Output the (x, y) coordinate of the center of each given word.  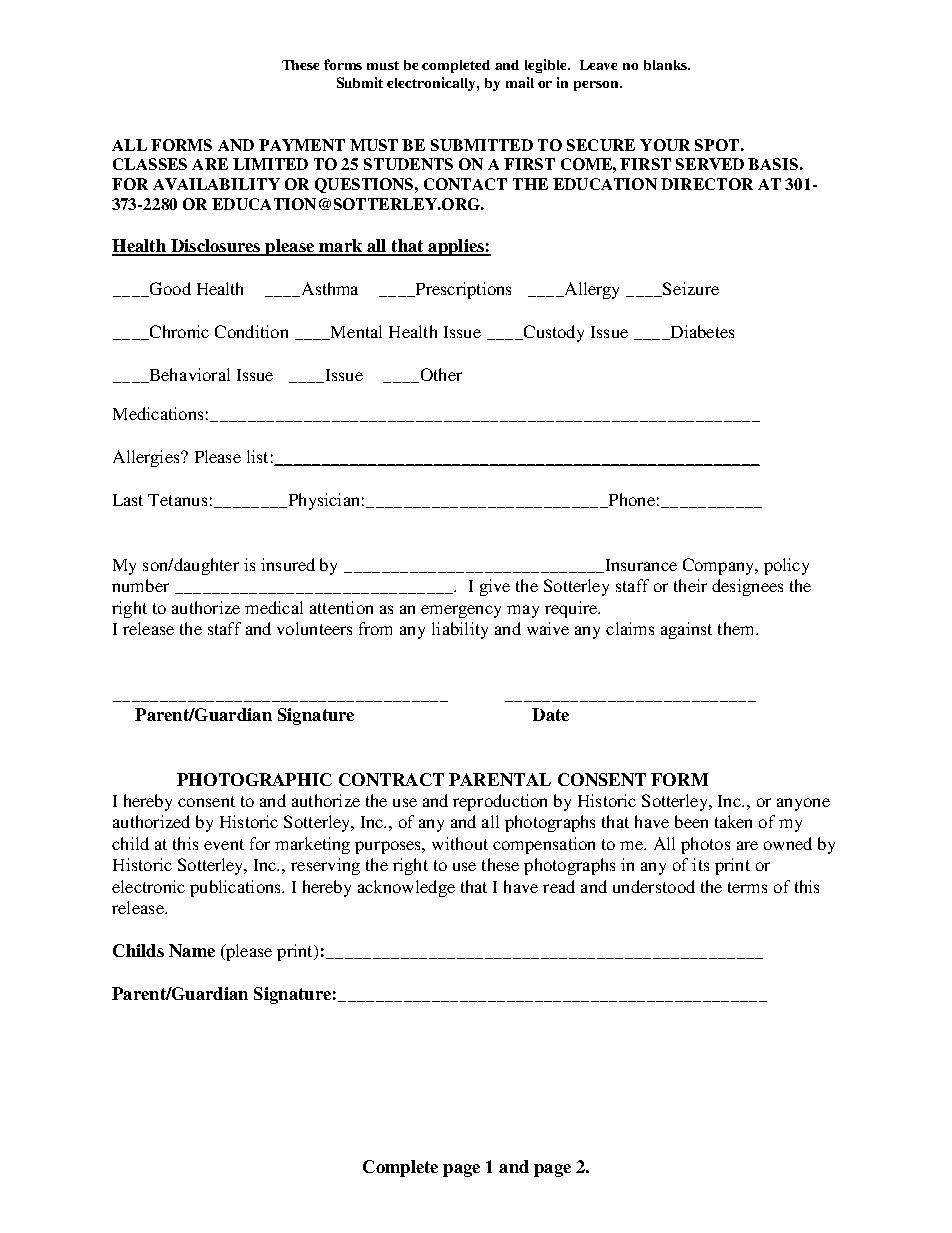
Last (128, 500)
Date (550, 714)
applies (456, 247)
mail (520, 82)
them (737, 628)
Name (192, 950)
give (495, 587)
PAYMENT (302, 145)
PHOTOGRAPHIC (254, 779)
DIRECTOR (707, 184)
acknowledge (406, 888)
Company (720, 566)
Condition (251, 331)
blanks (666, 65)
